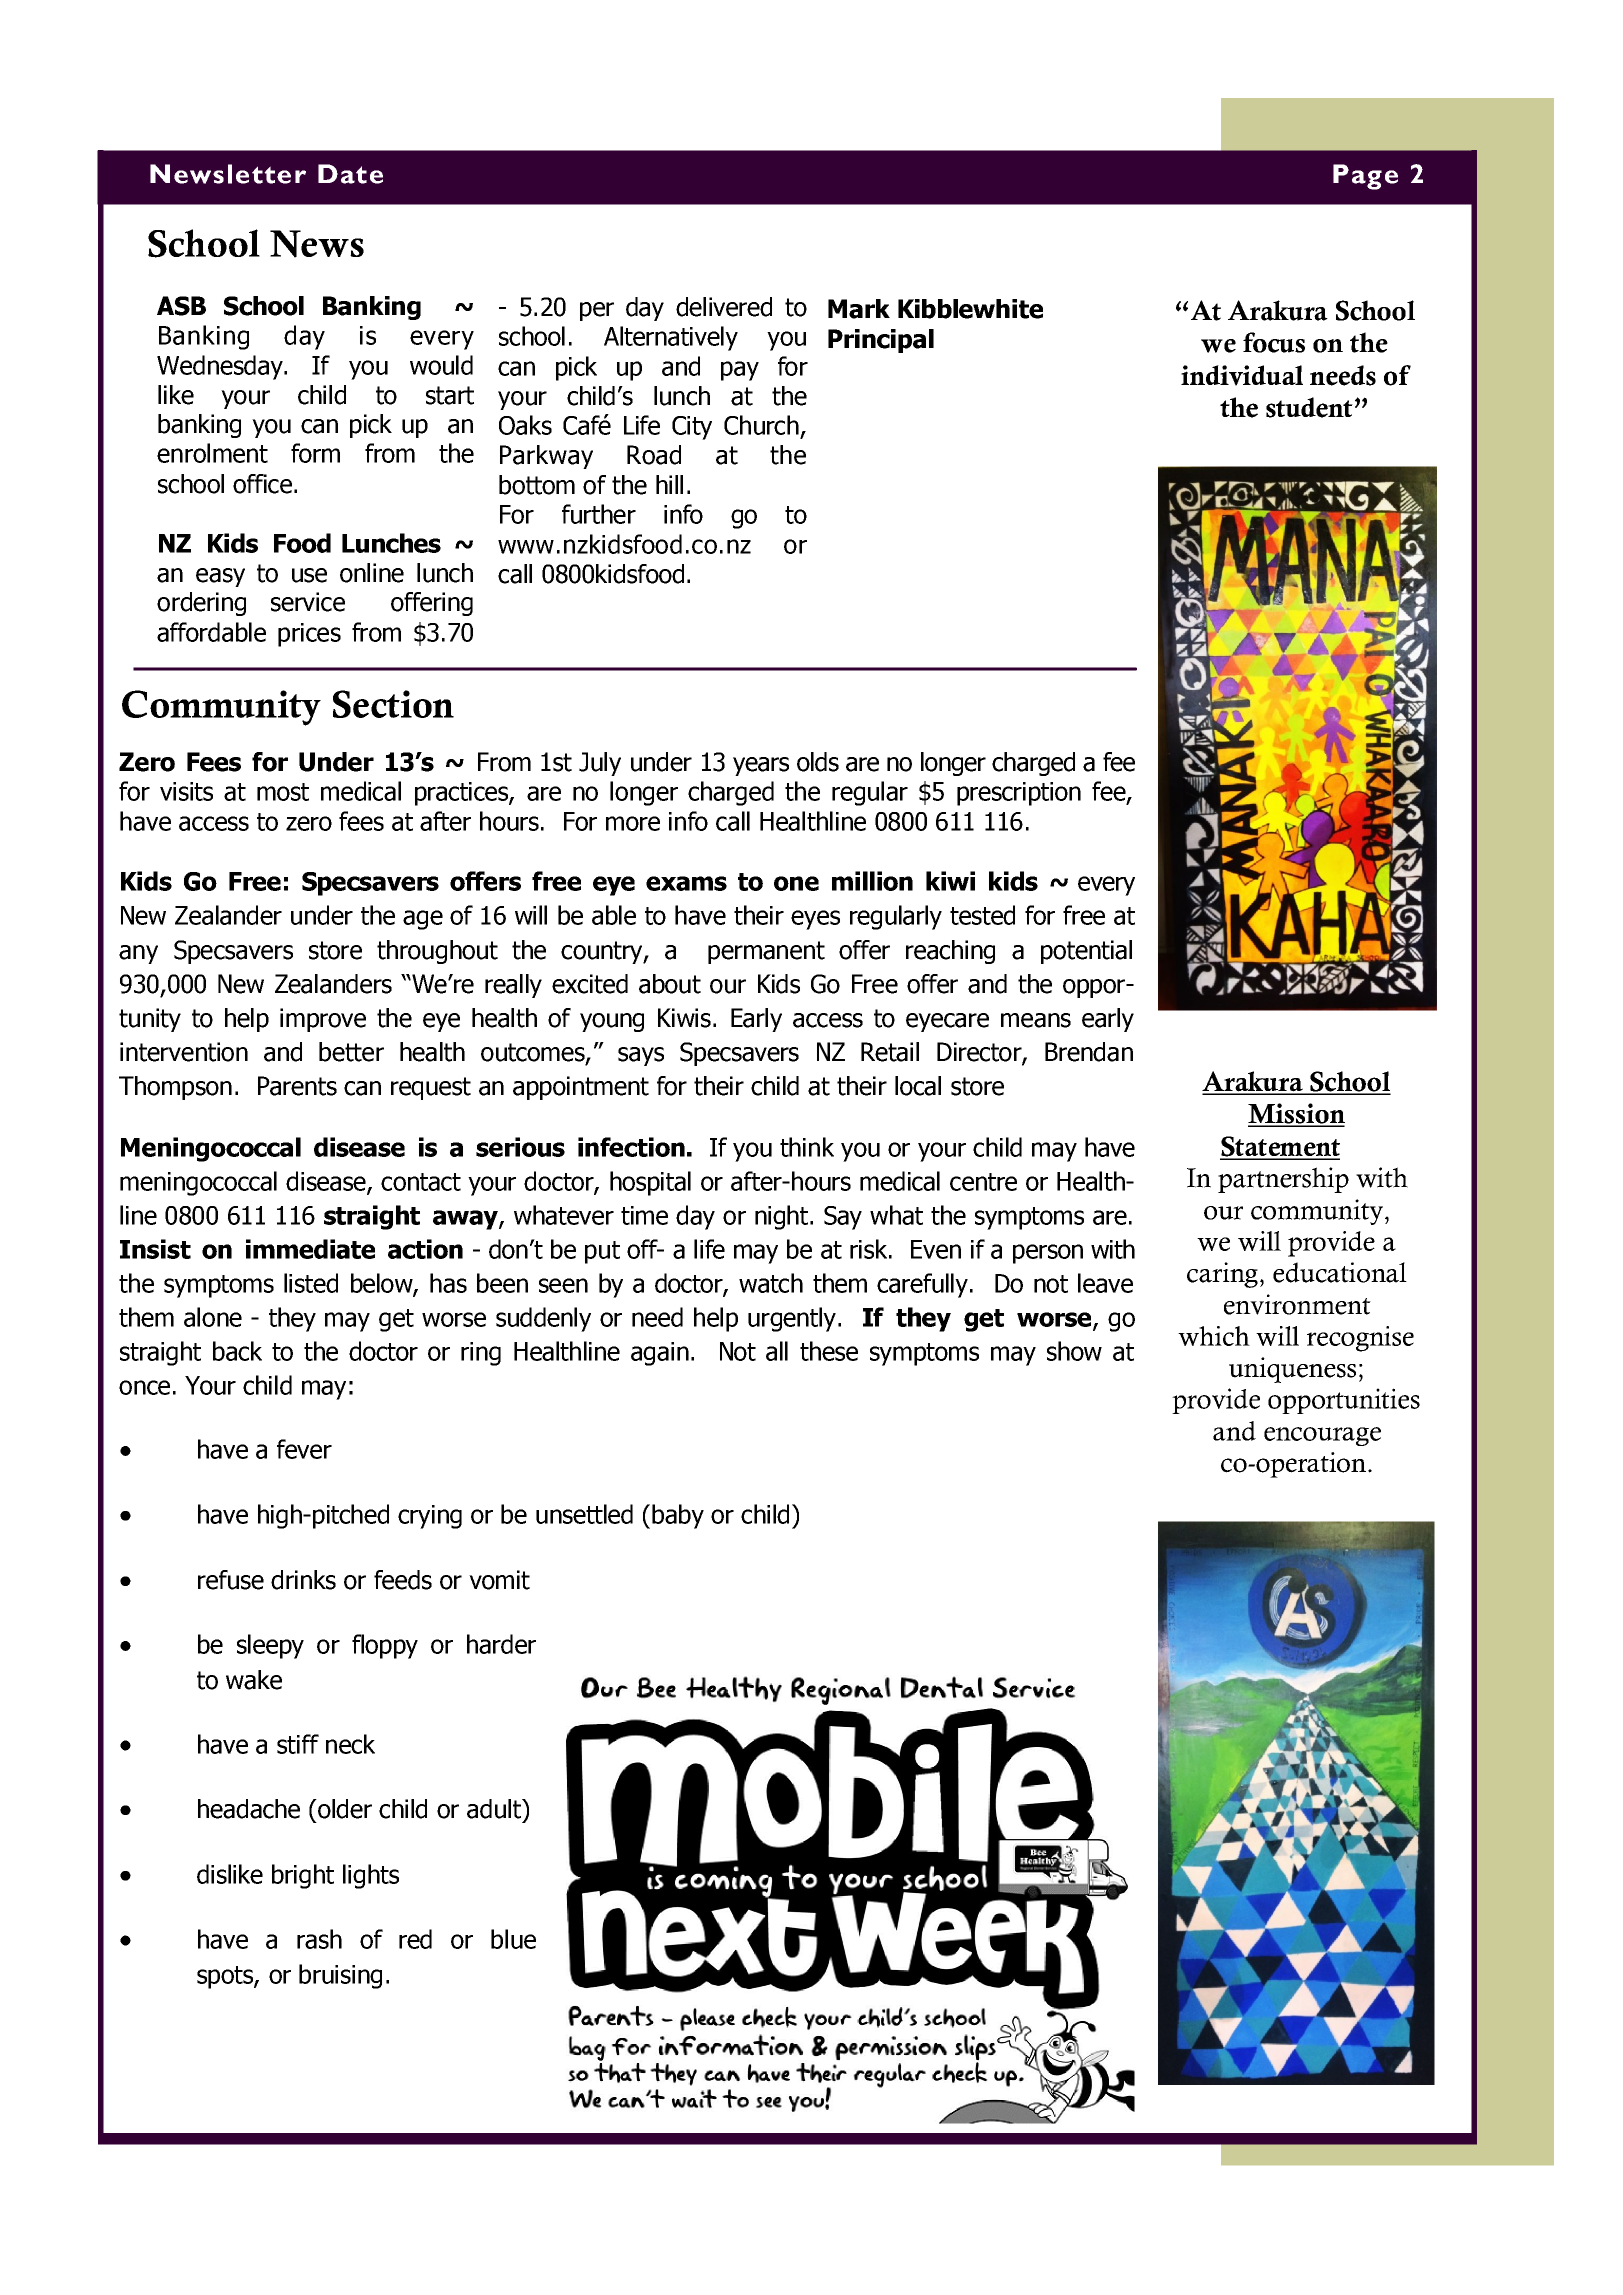  I want to click on most, so click(283, 792).
